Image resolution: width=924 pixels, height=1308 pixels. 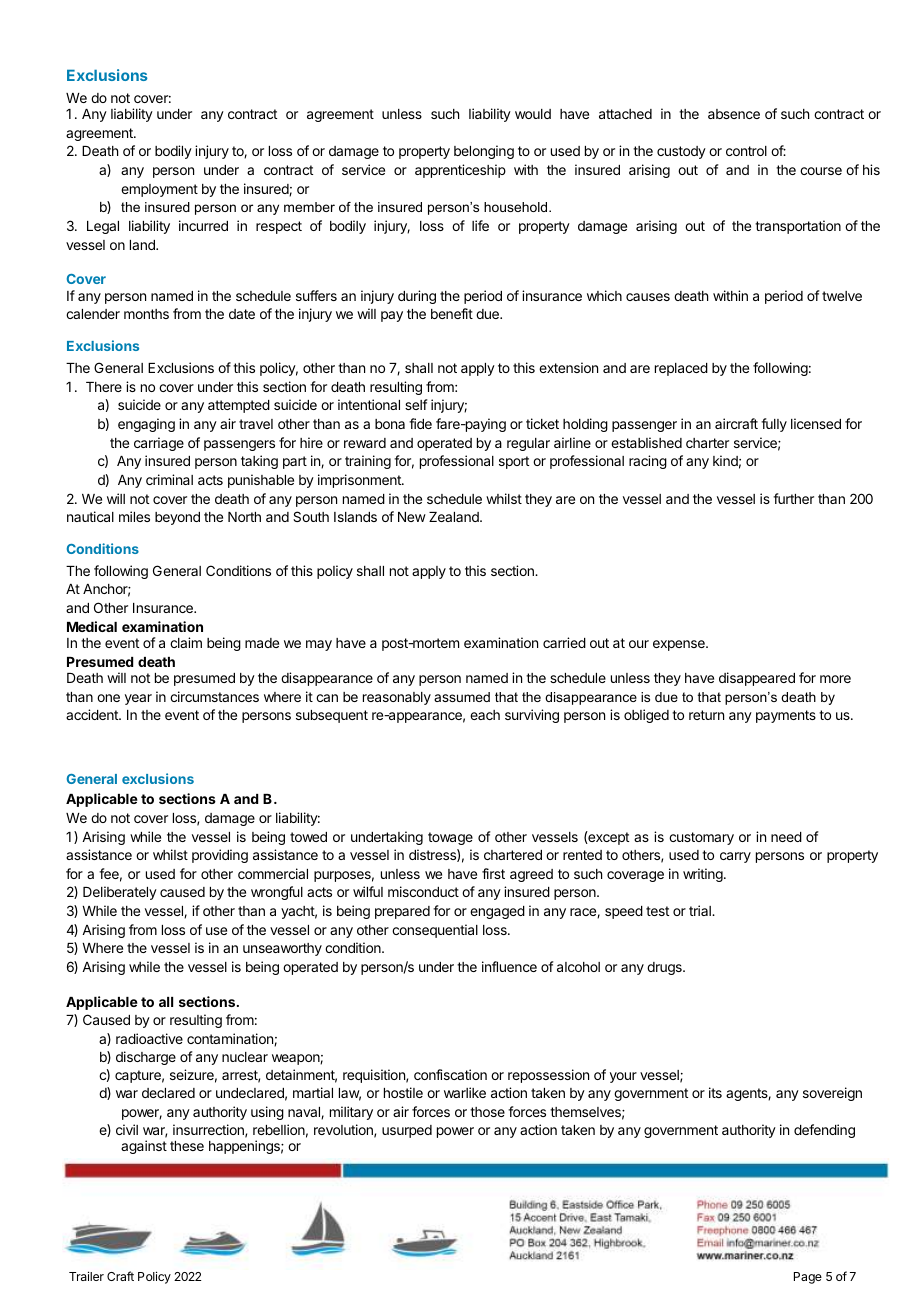 What do you see at coordinates (187, 1146) in the image?
I see `these` at bounding box center [187, 1146].
